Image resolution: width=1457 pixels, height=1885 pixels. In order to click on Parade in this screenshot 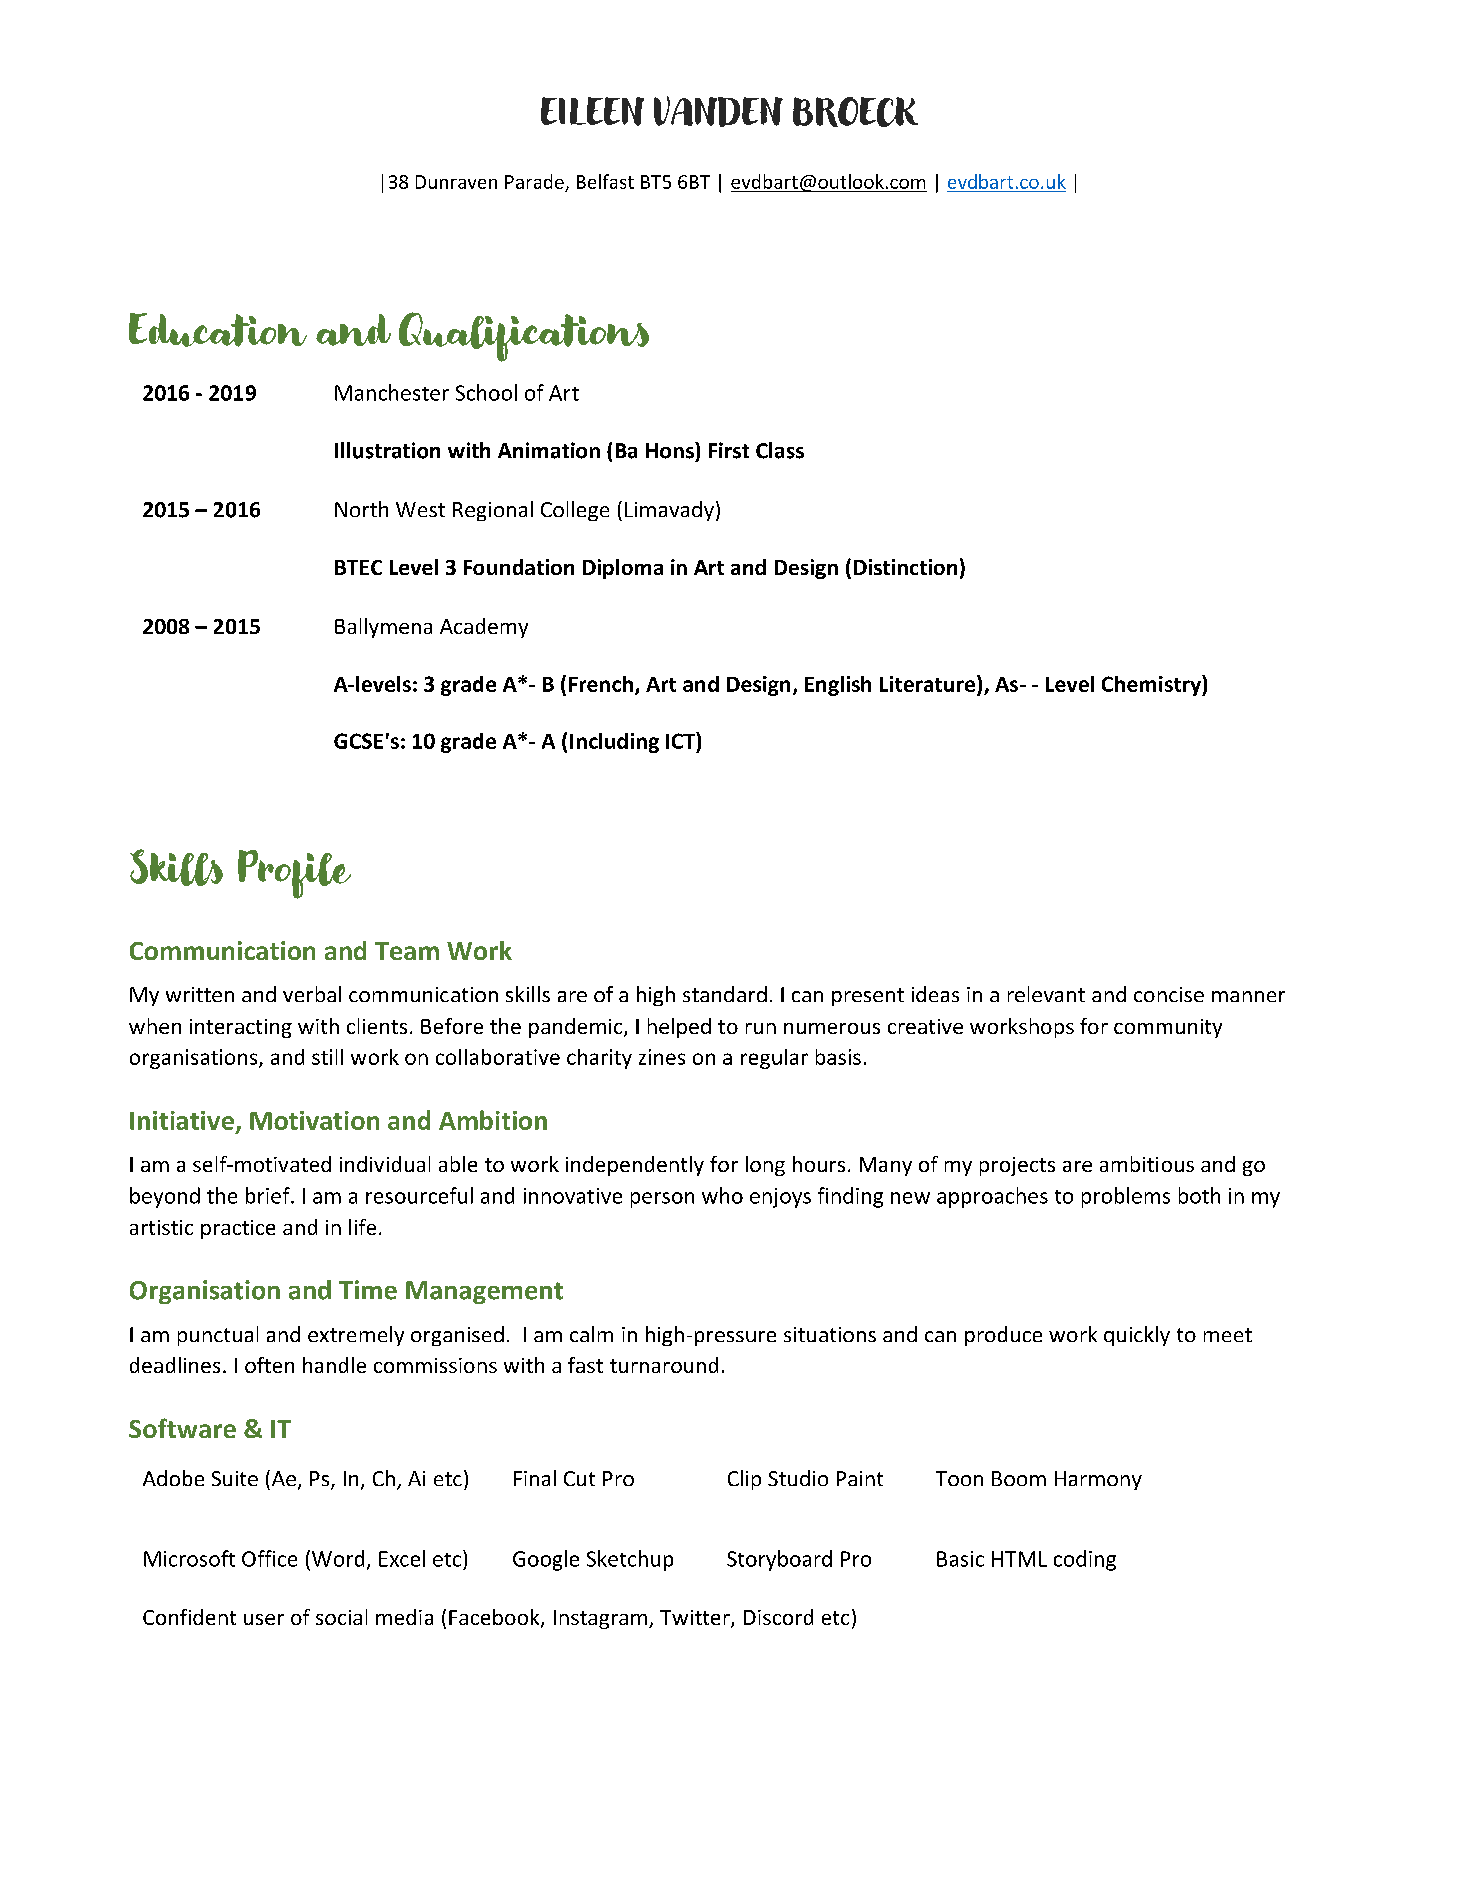, I will do `click(534, 181)`.
